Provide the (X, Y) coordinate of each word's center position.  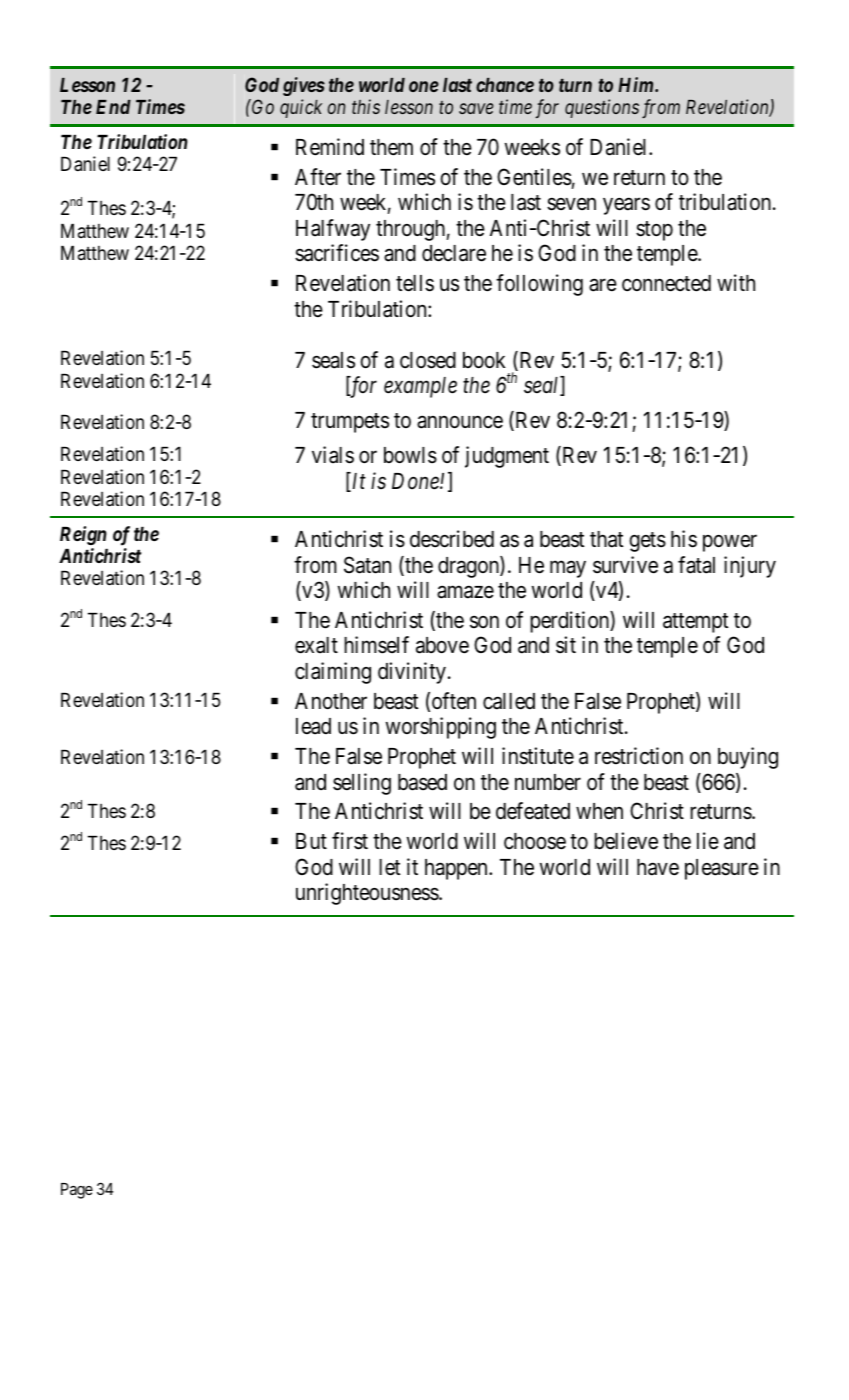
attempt (695, 623)
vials (333, 455)
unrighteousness (368, 894)
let (389, 867)
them (391, 147)
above (442, 645)
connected (666, 283)
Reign (83, 535)
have (658, 867)
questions (602, 108)
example (420, 387)
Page (77, 1191)
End (113, 107)
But (311, 841)
